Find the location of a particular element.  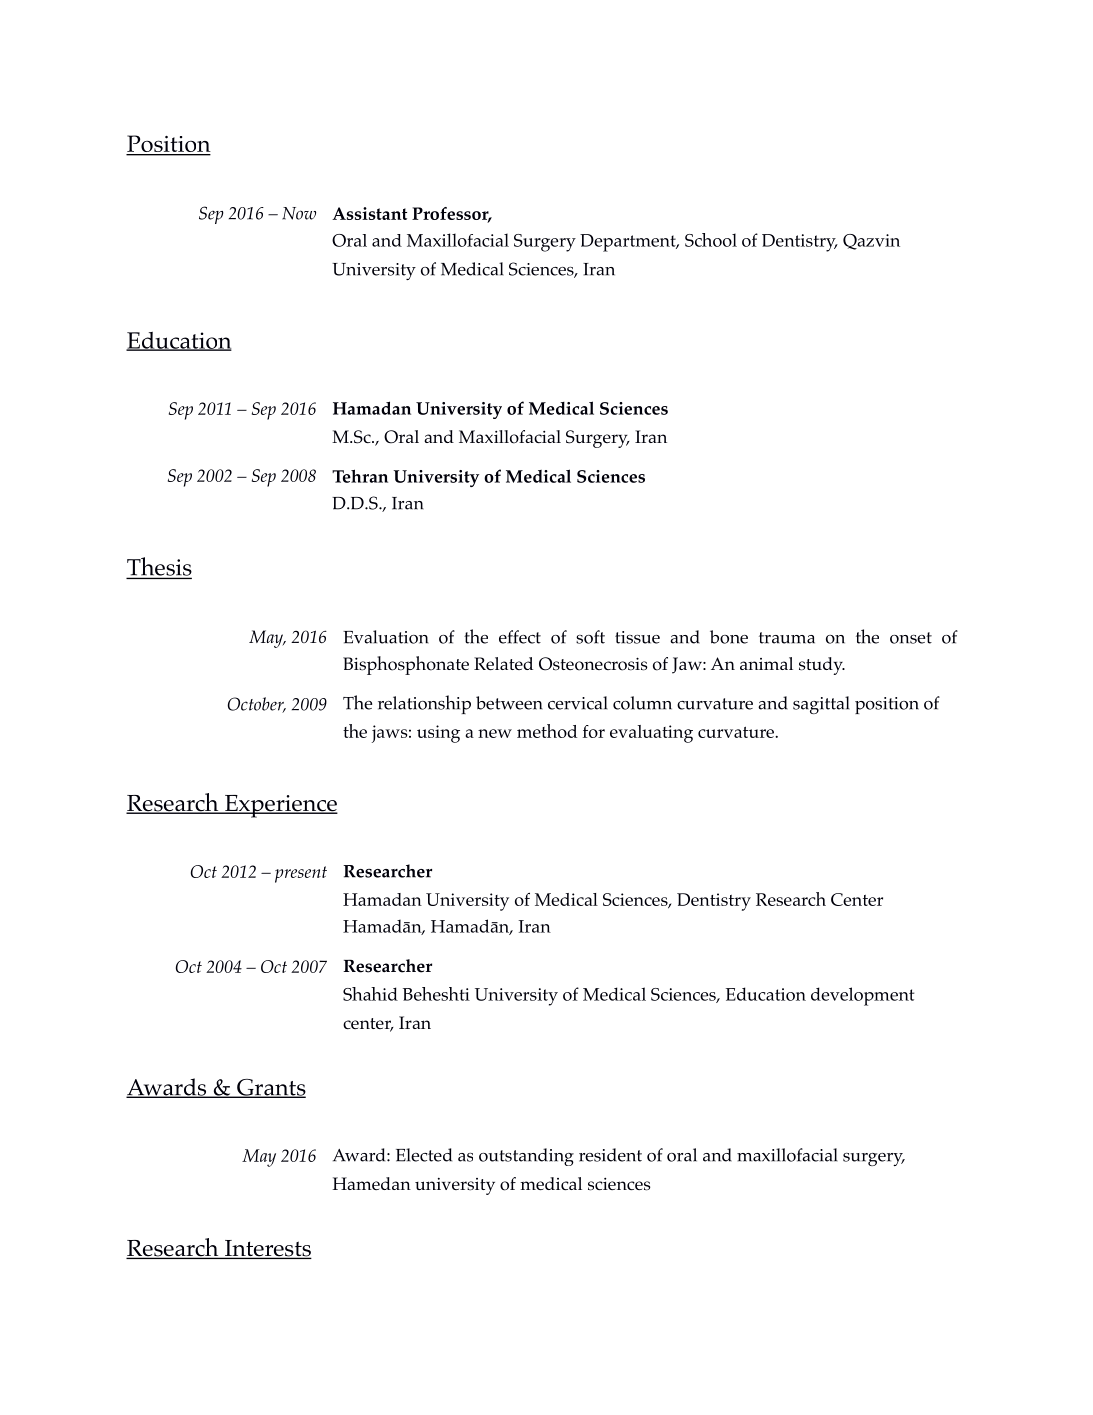

sagittal is located at coordinates (821, 705).
